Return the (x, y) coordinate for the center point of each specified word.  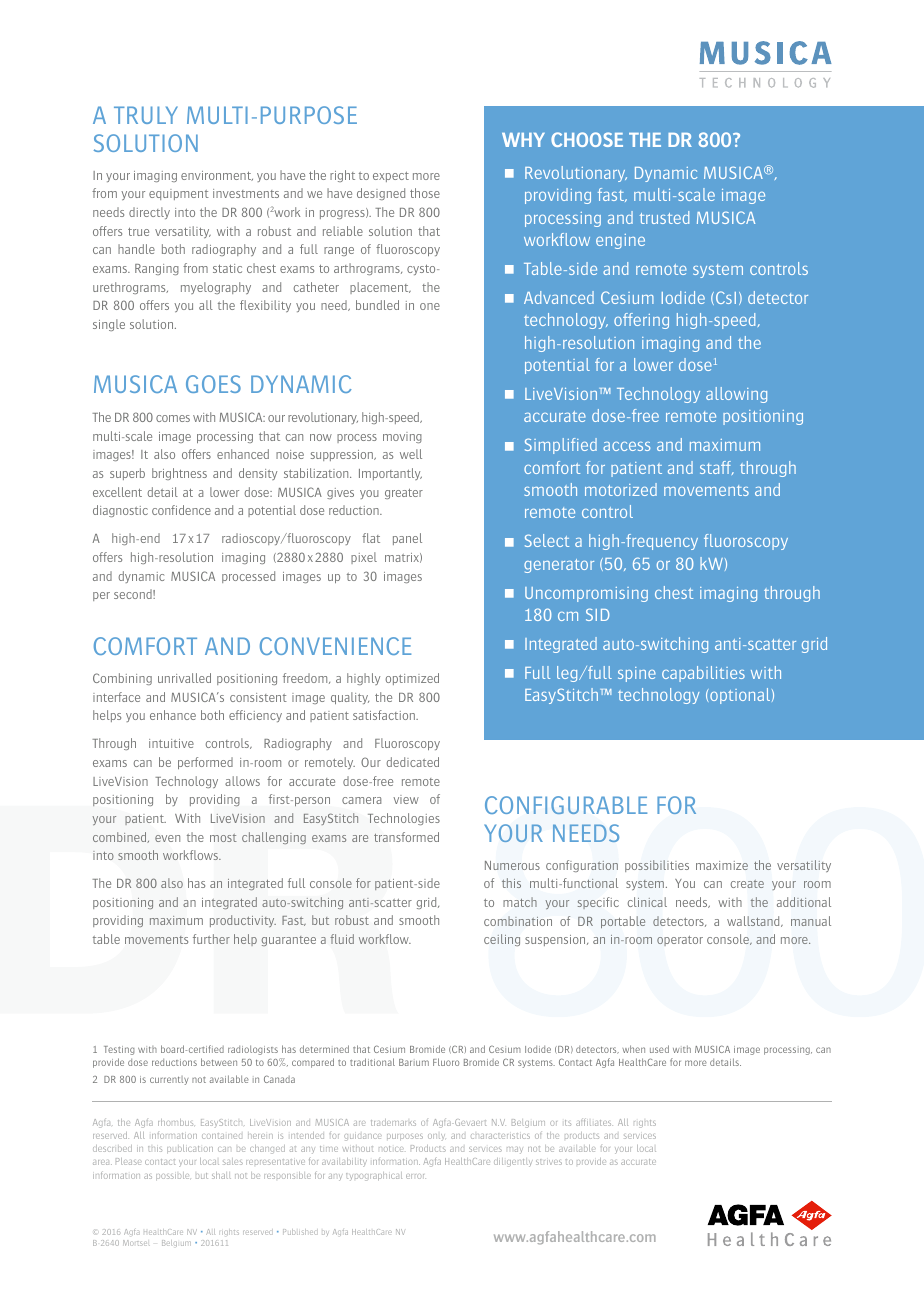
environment (217, 176)
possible (172, 1176)
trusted (664, 217)
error (416, 1176)
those (425, 193)
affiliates (594, 1122)
